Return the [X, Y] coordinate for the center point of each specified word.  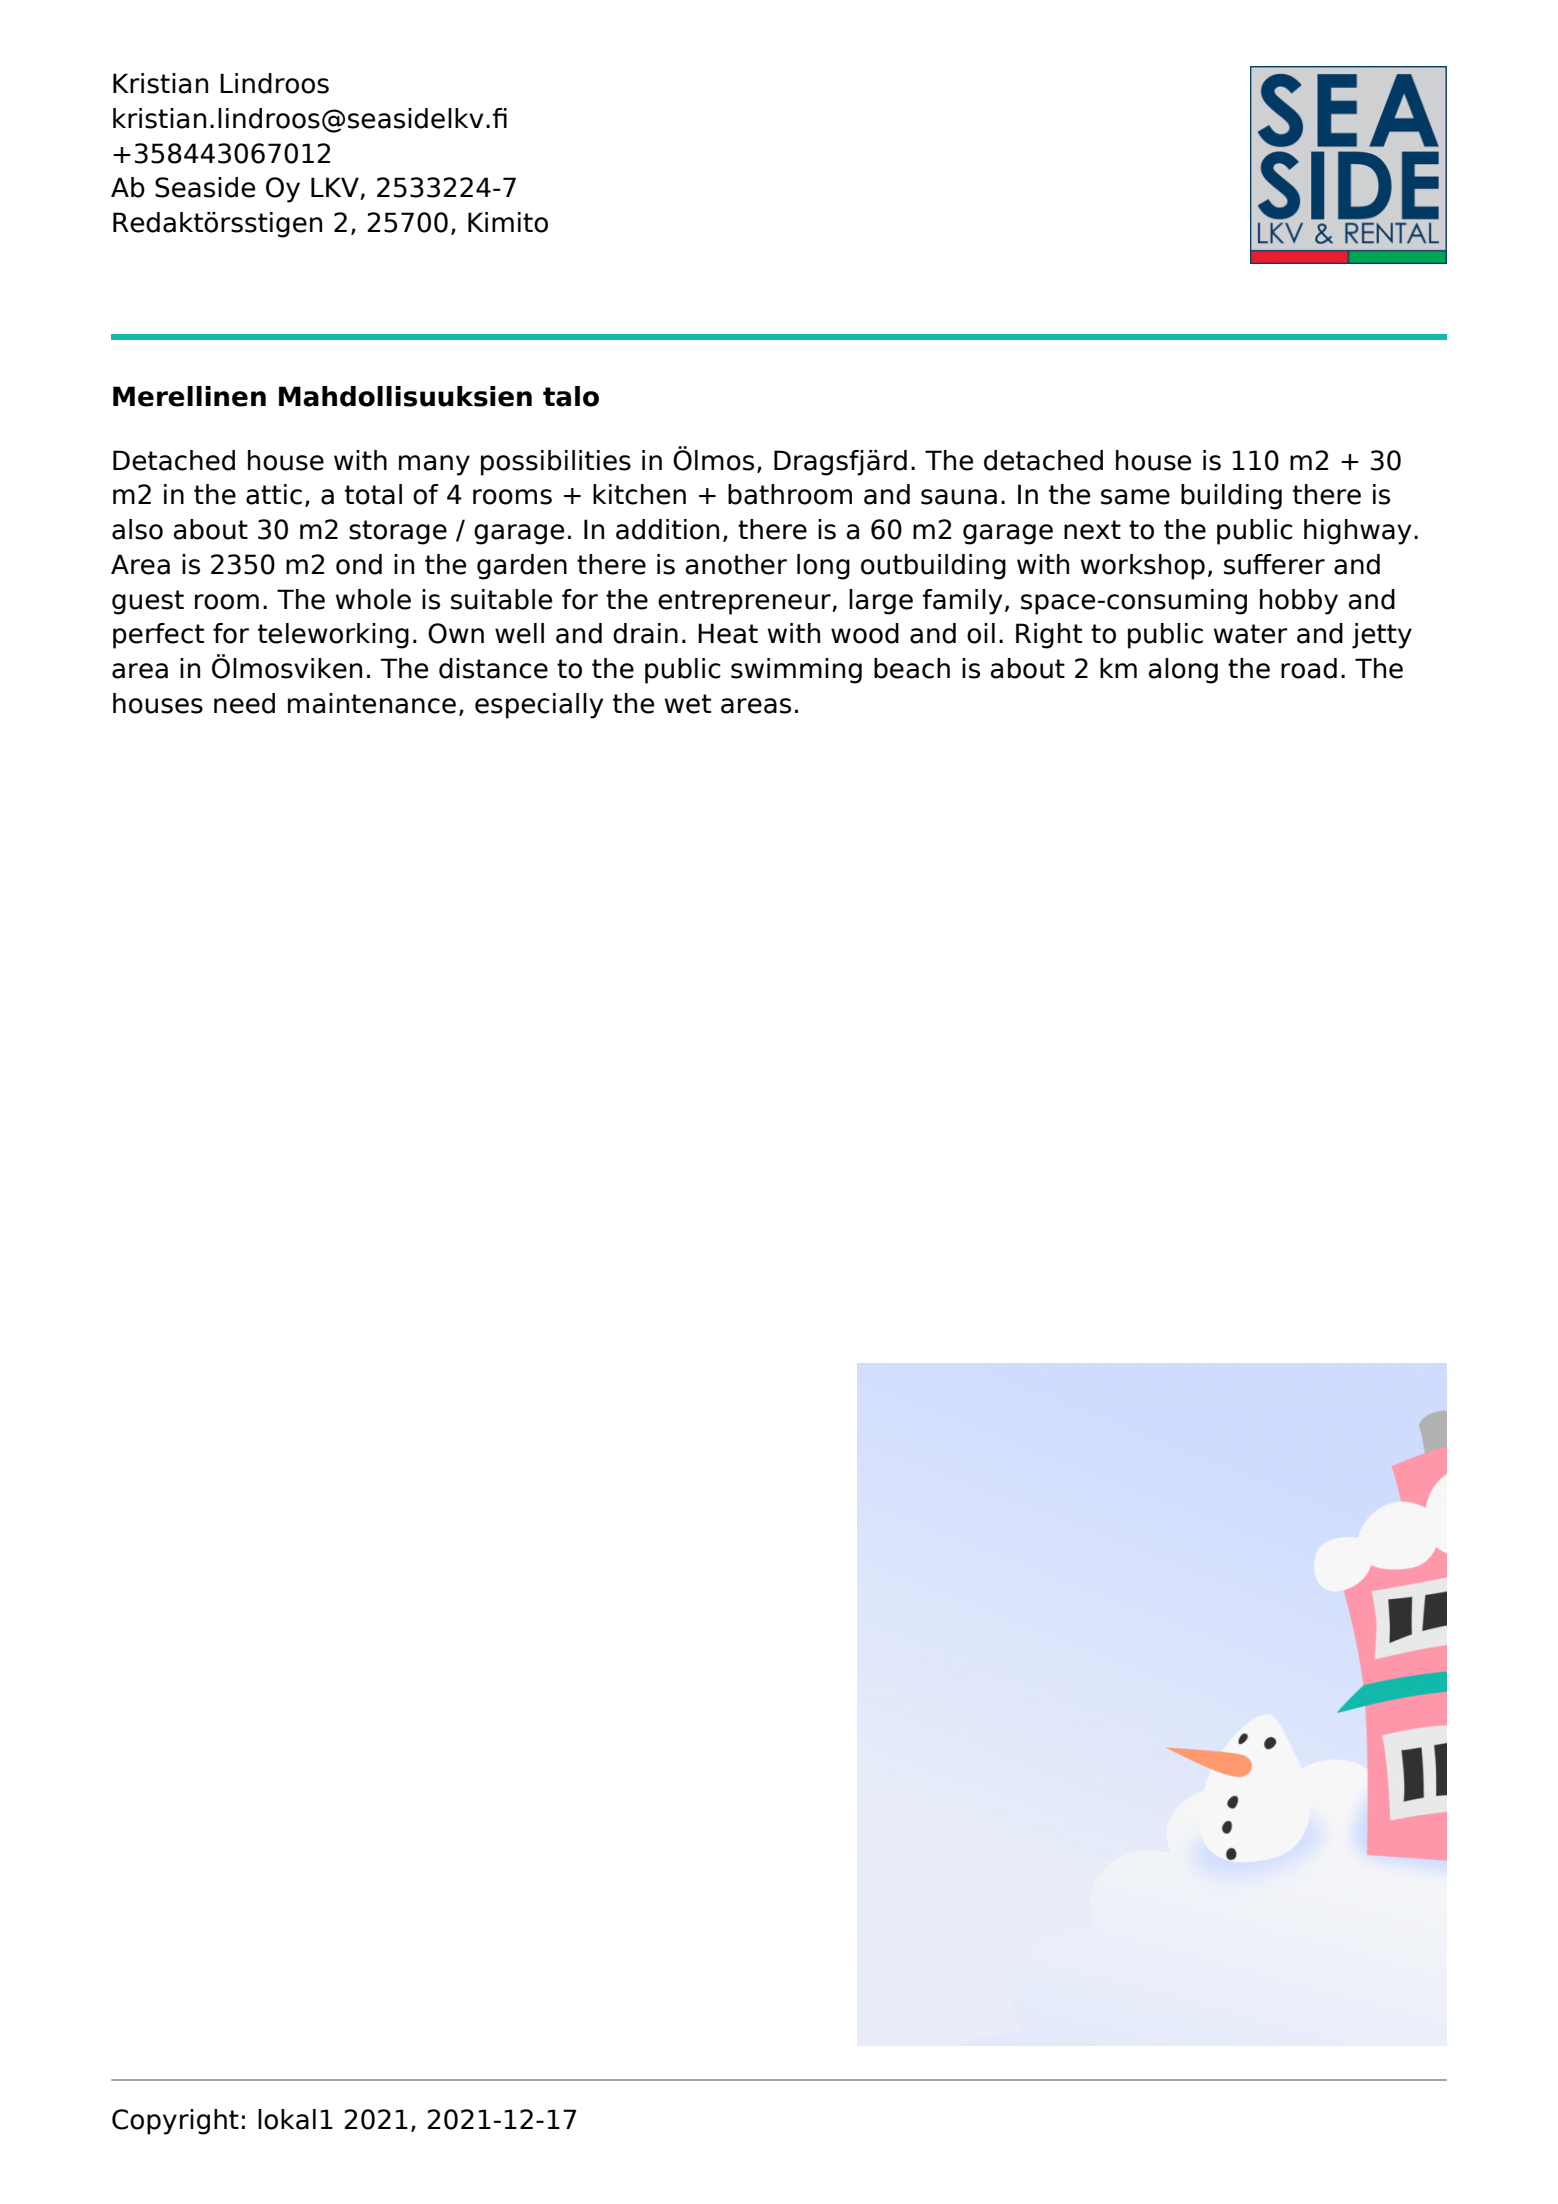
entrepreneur [745, 602]
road [1309, 668]
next [1092, 530]
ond [359, 564]
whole [373, 599]
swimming [796, 671]
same [1135, 497]
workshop [1143, 567]
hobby [1299, 602]
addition [667, 529]
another [736, 564]
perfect [158, 636]
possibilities [556, 463]
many [434, 465]
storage [398, 532]
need [244, 703]
